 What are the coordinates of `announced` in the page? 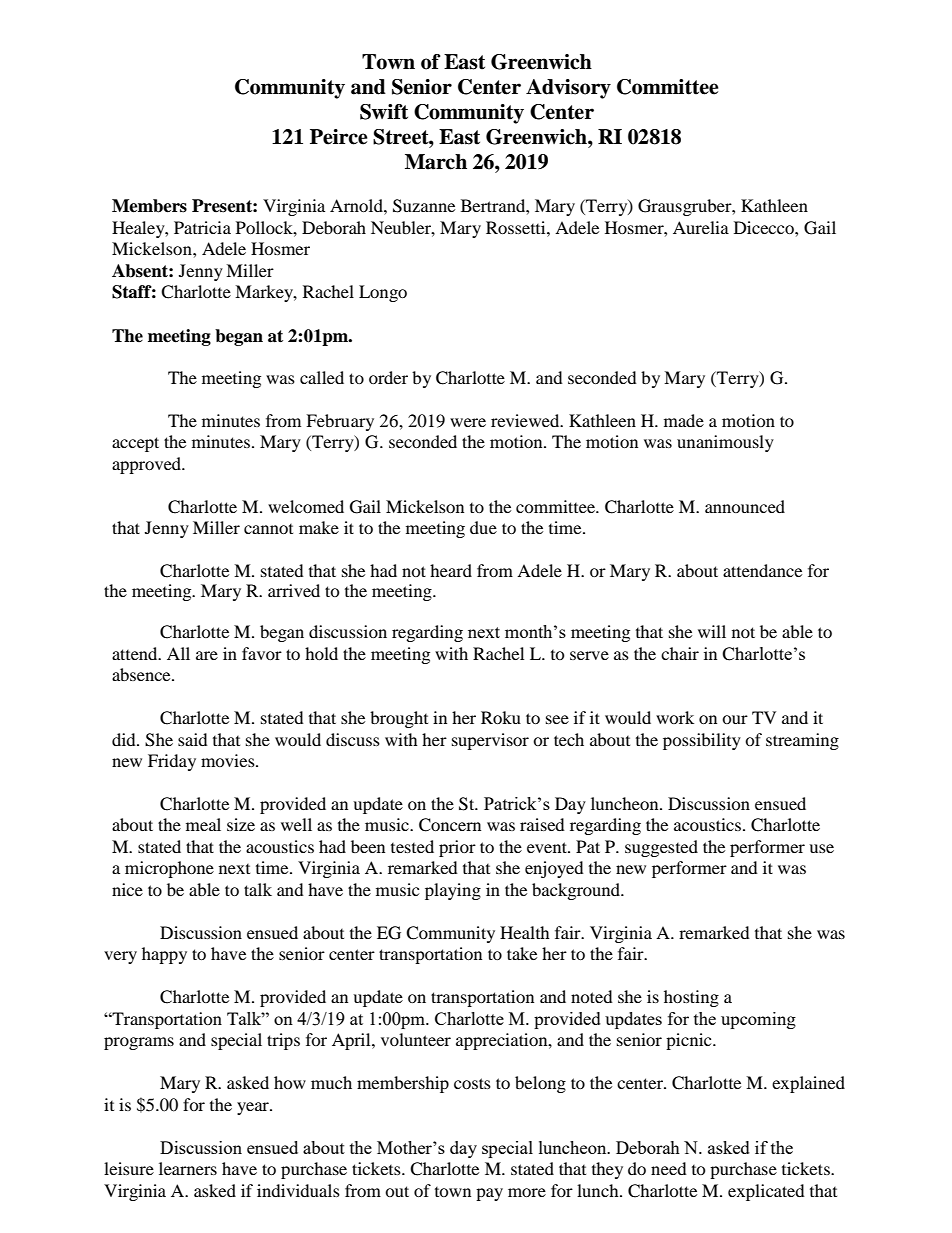 It's located at (745, 506).
